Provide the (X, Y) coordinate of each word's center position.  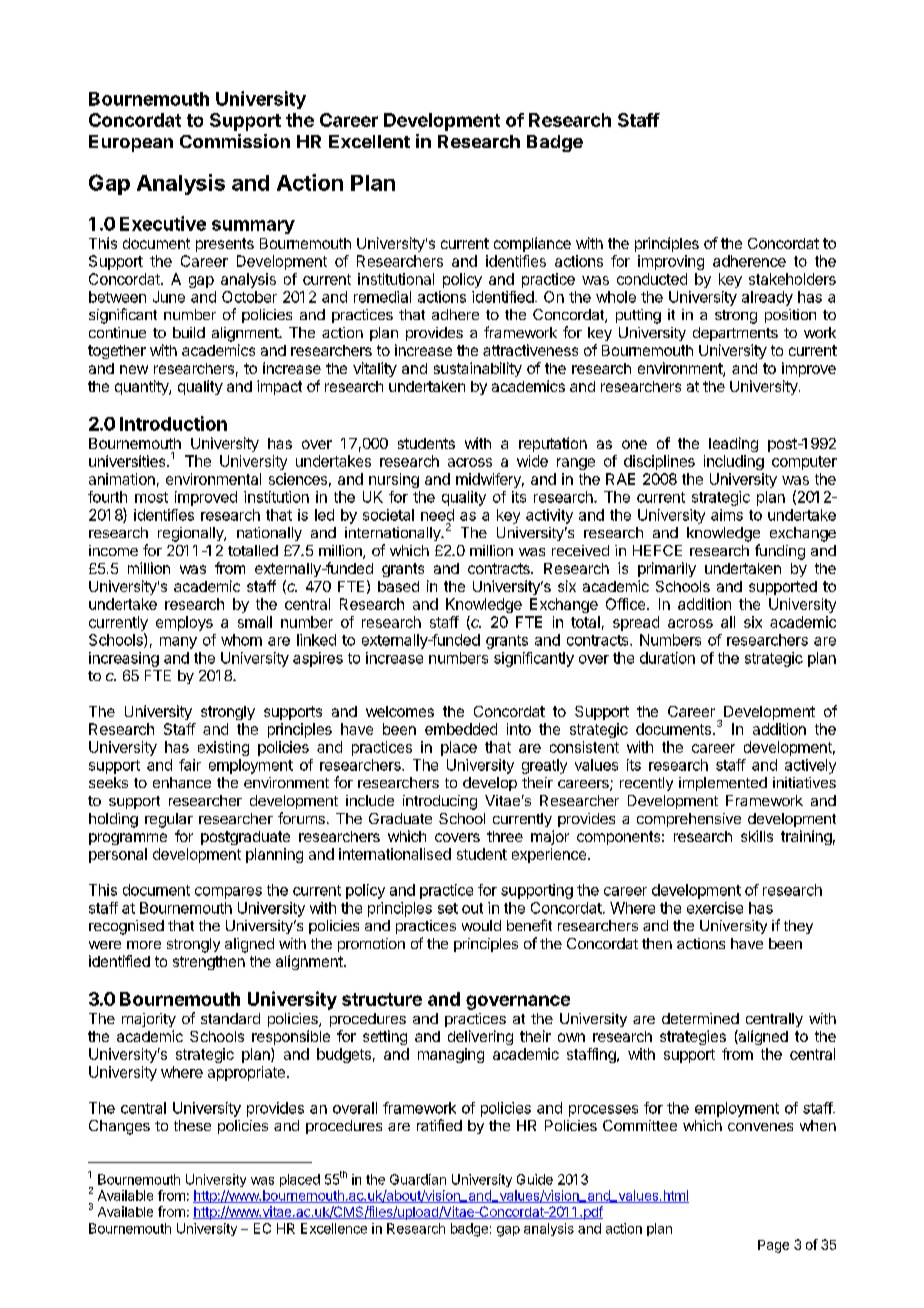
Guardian (418, 1179)
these (192, 1125)
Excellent (369, 141)
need (437, 515)
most (151, 497)
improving (671, 262)
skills (757, 836)
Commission (235, 141)
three (505, 836)
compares (228, 893)
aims (727, 515)
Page (773, 1246)
